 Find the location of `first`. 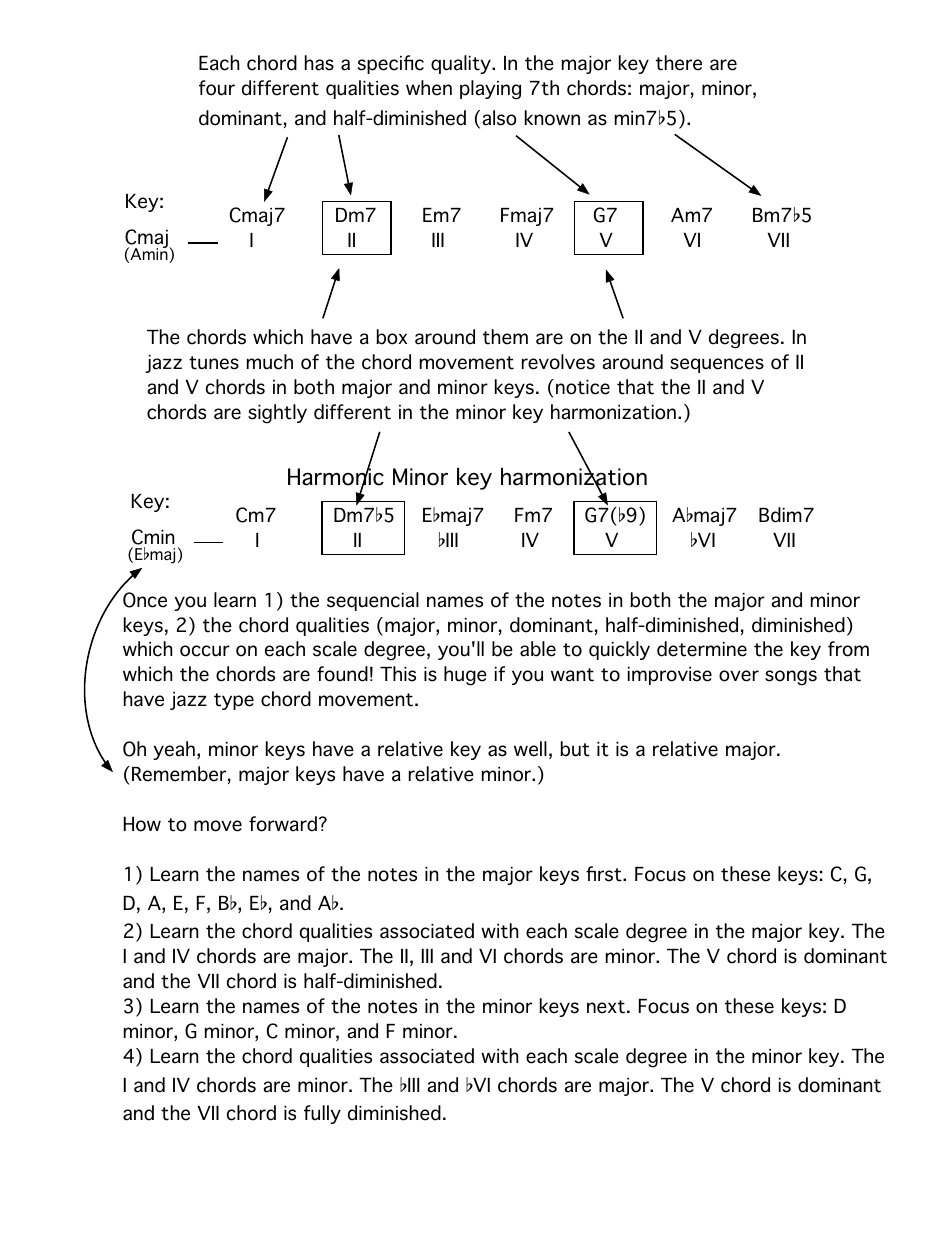

first is located at coordinates (605, 874).
